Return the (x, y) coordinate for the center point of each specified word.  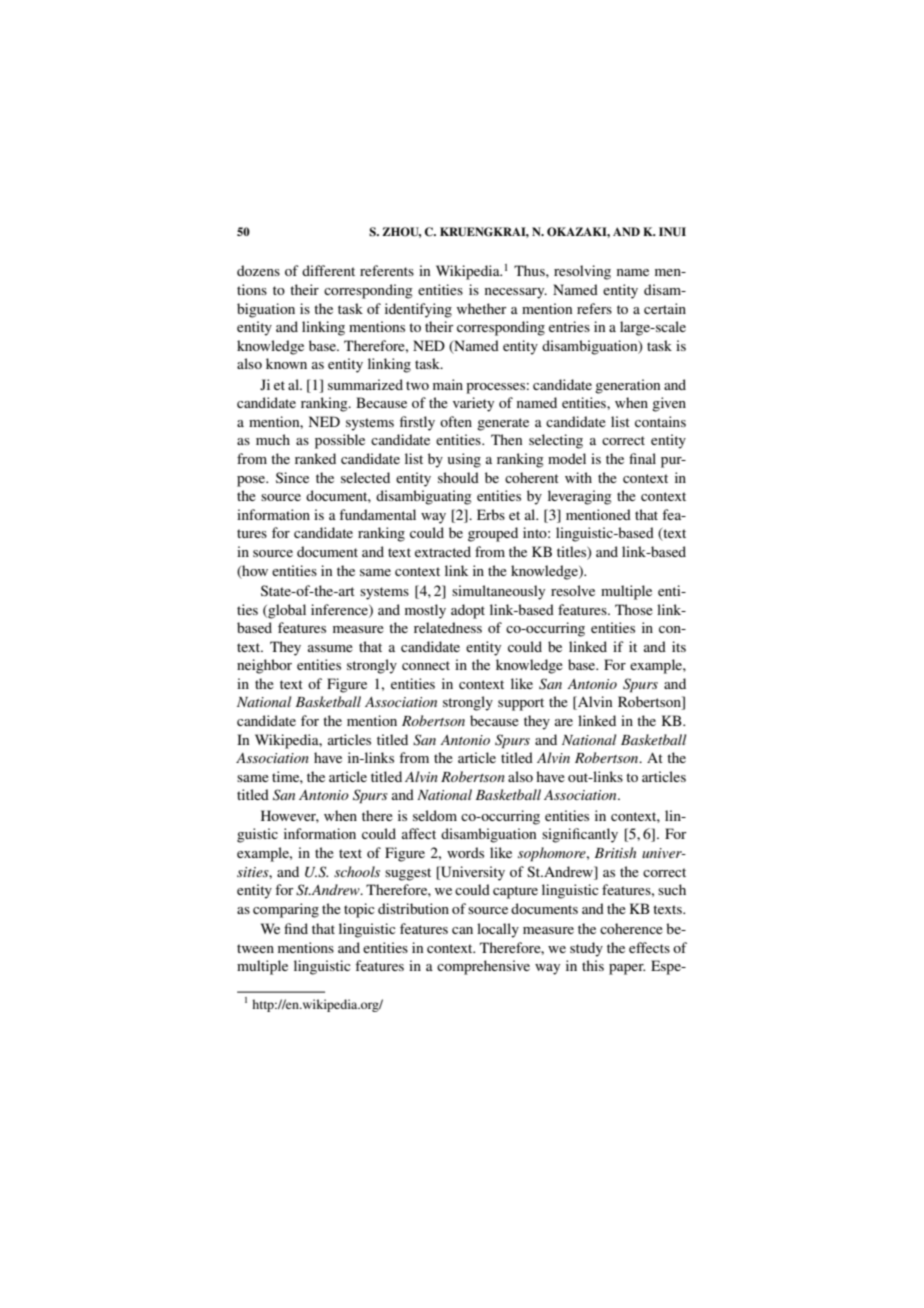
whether (482, 308)
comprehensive (483, 967)
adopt (468, 611)
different (328, 270)
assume (330, 648)
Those (634, 609)
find (296, 928)
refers (594, 308)
